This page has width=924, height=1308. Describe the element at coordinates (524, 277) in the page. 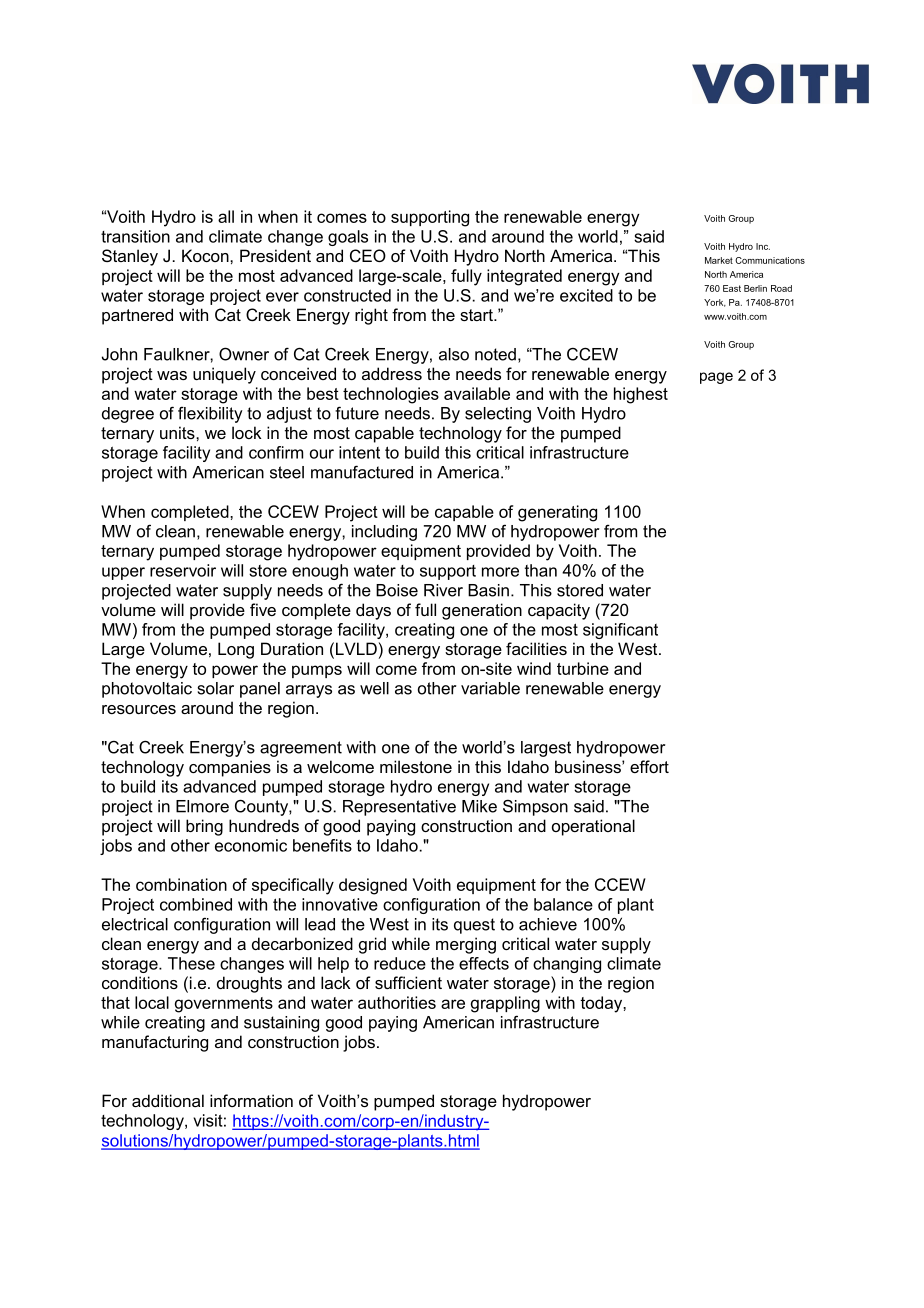

I see `integrated` at that location.
